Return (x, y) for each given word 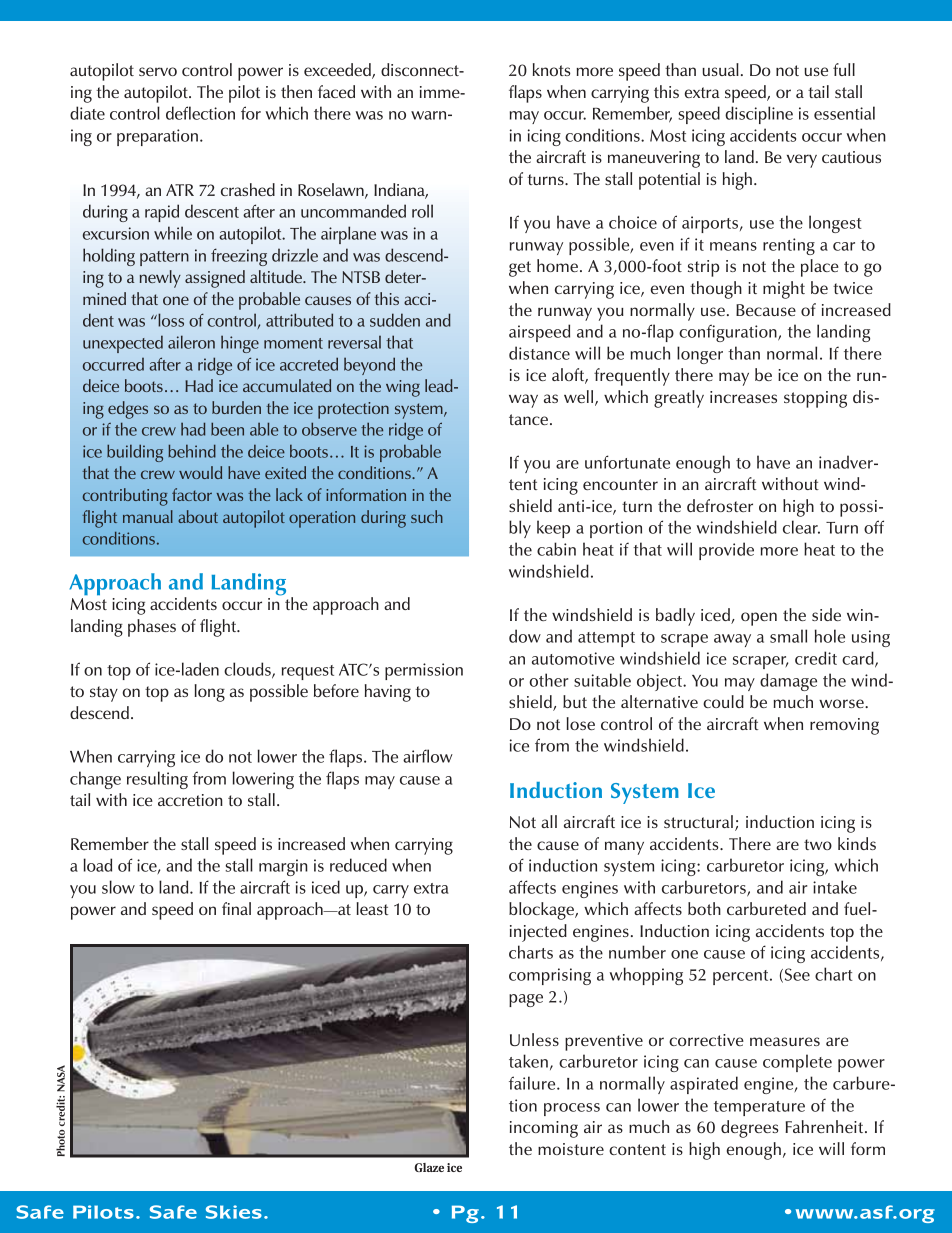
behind (192, 451)
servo (158, 71)
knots (552, 69)
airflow (428, 756)
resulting (157, 780)
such (427, 516)
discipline (759, 115)
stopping (815, 399)
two (818, 844)
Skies (234, 1212)
